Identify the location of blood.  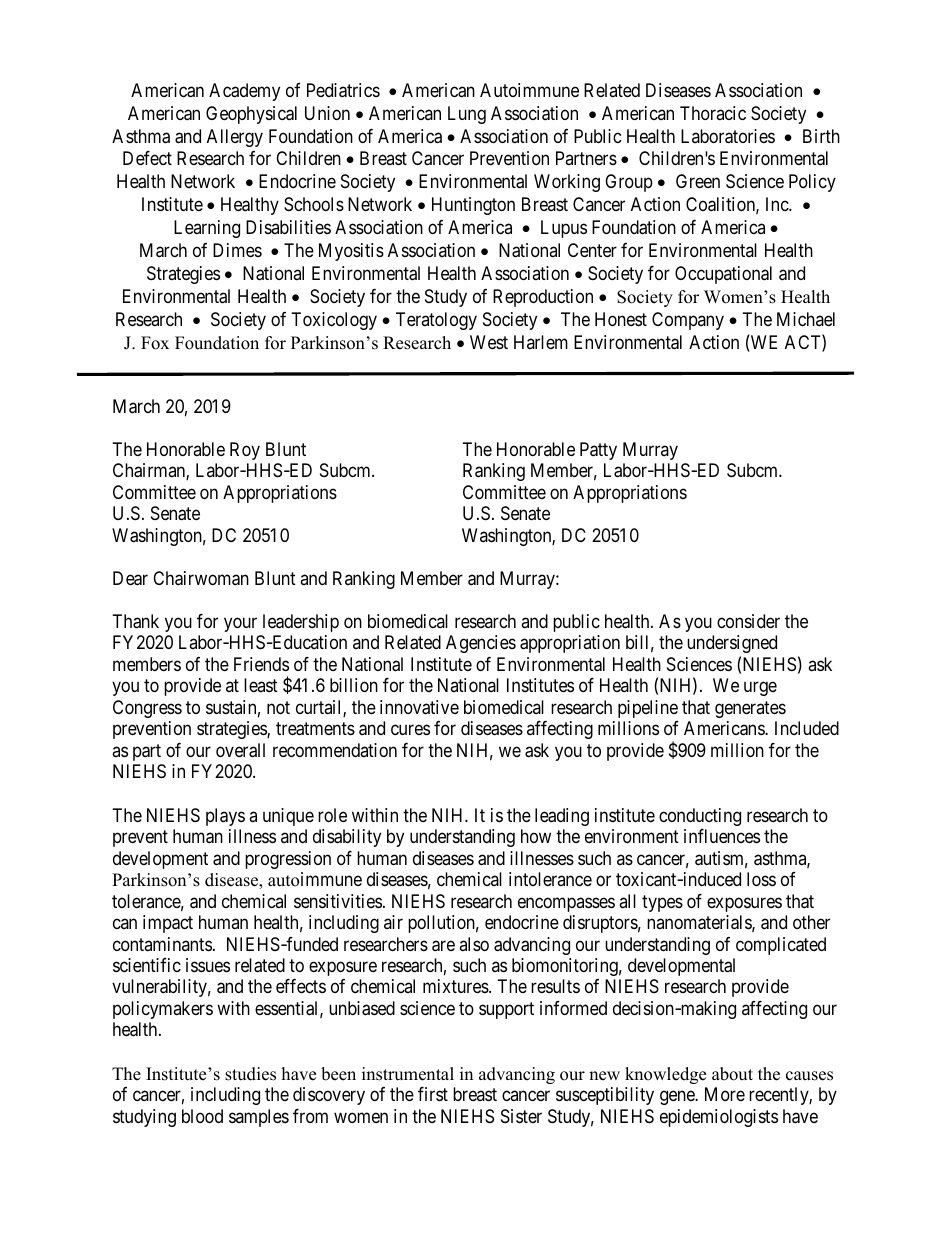
(202, 1116).
